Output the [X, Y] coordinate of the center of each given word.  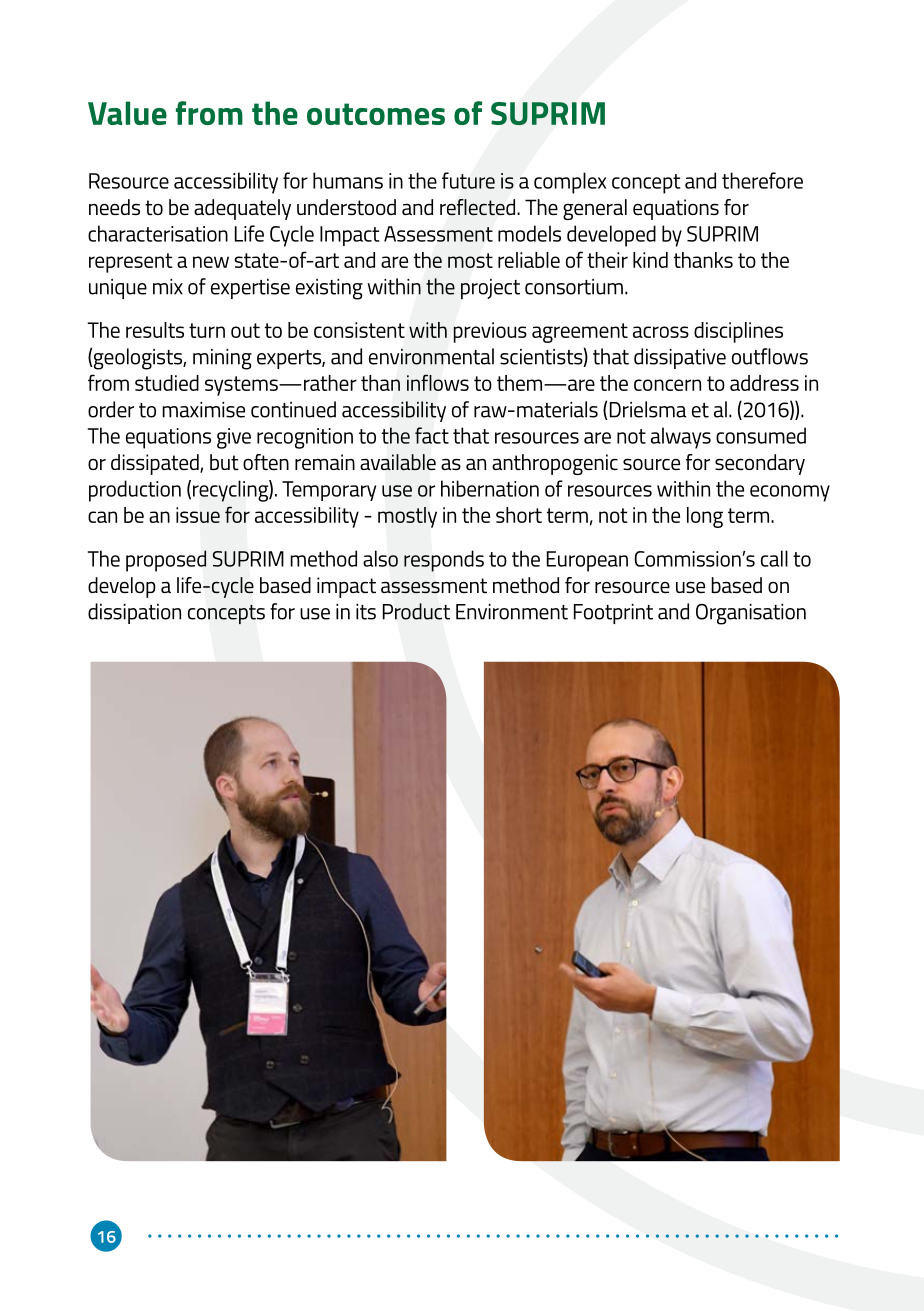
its [366, 612]
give [234, 438]
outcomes [376, 114]
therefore [762, 180]
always [681, 438]
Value [127, 113]
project [490, 289]
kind [650, 260]
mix [168, 287]
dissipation [134, 613]
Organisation [751, 614]
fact [432, 435]
